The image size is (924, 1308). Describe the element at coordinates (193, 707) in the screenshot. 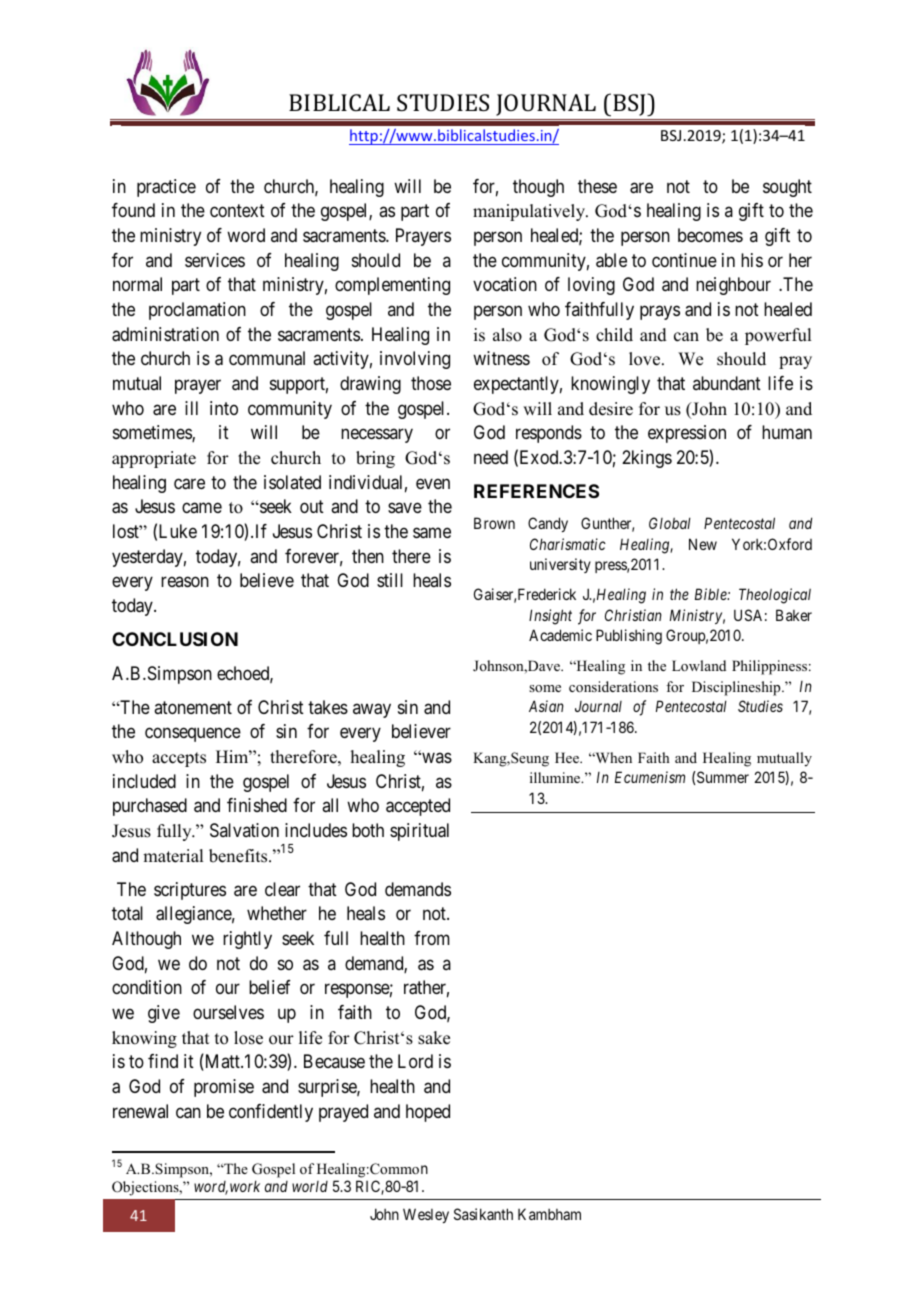

I see `atonement` at that location.
